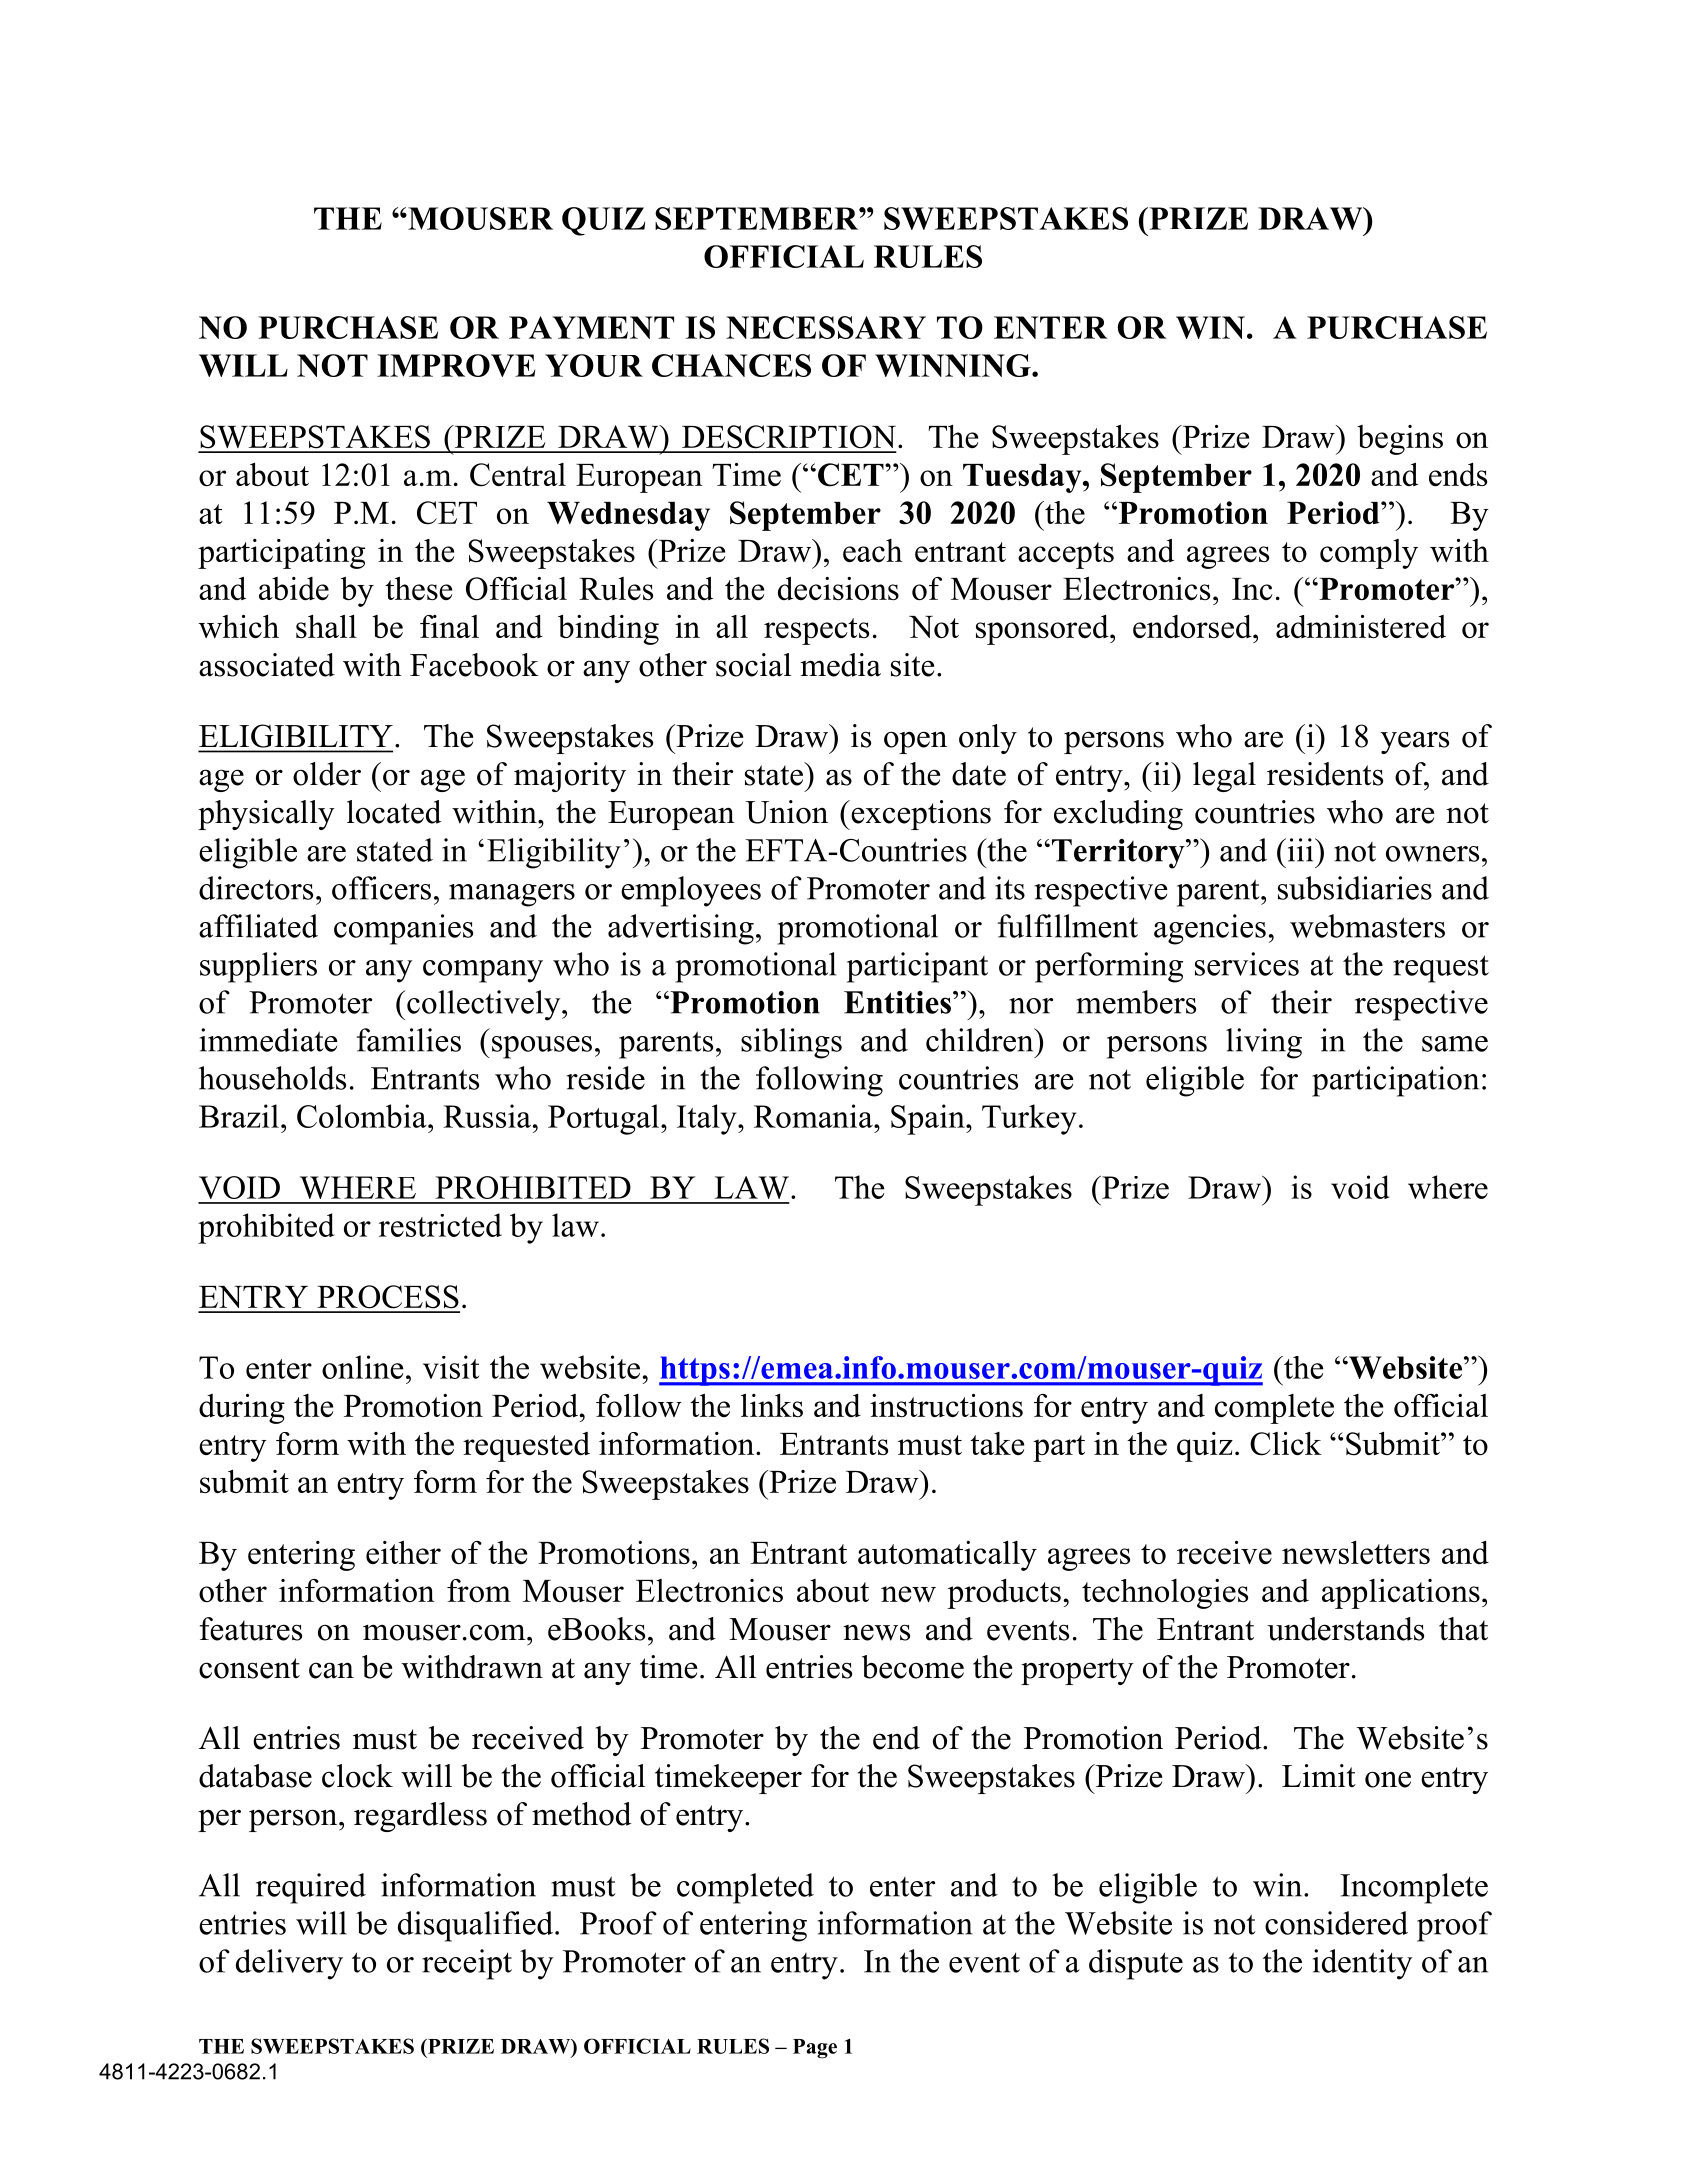  What do you see at coordinates (1264, 1043) in the document?
I see `living` at bounding box center [1264, 1043].
